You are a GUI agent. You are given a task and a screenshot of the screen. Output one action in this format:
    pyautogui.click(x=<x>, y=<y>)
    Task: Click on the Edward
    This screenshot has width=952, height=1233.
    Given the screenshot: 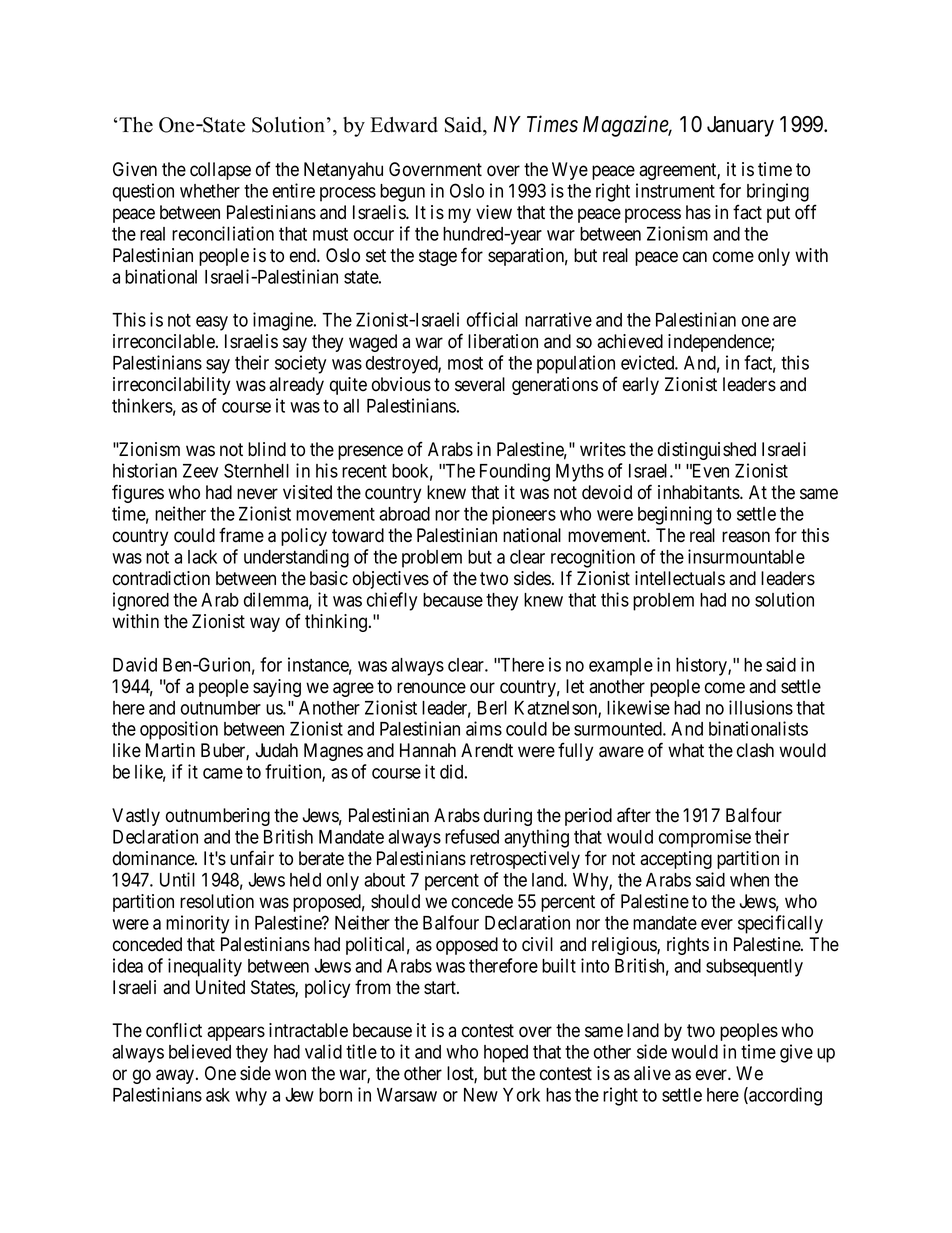 What is the action you would take?
    pyautogui.click(x=404, y=125)
